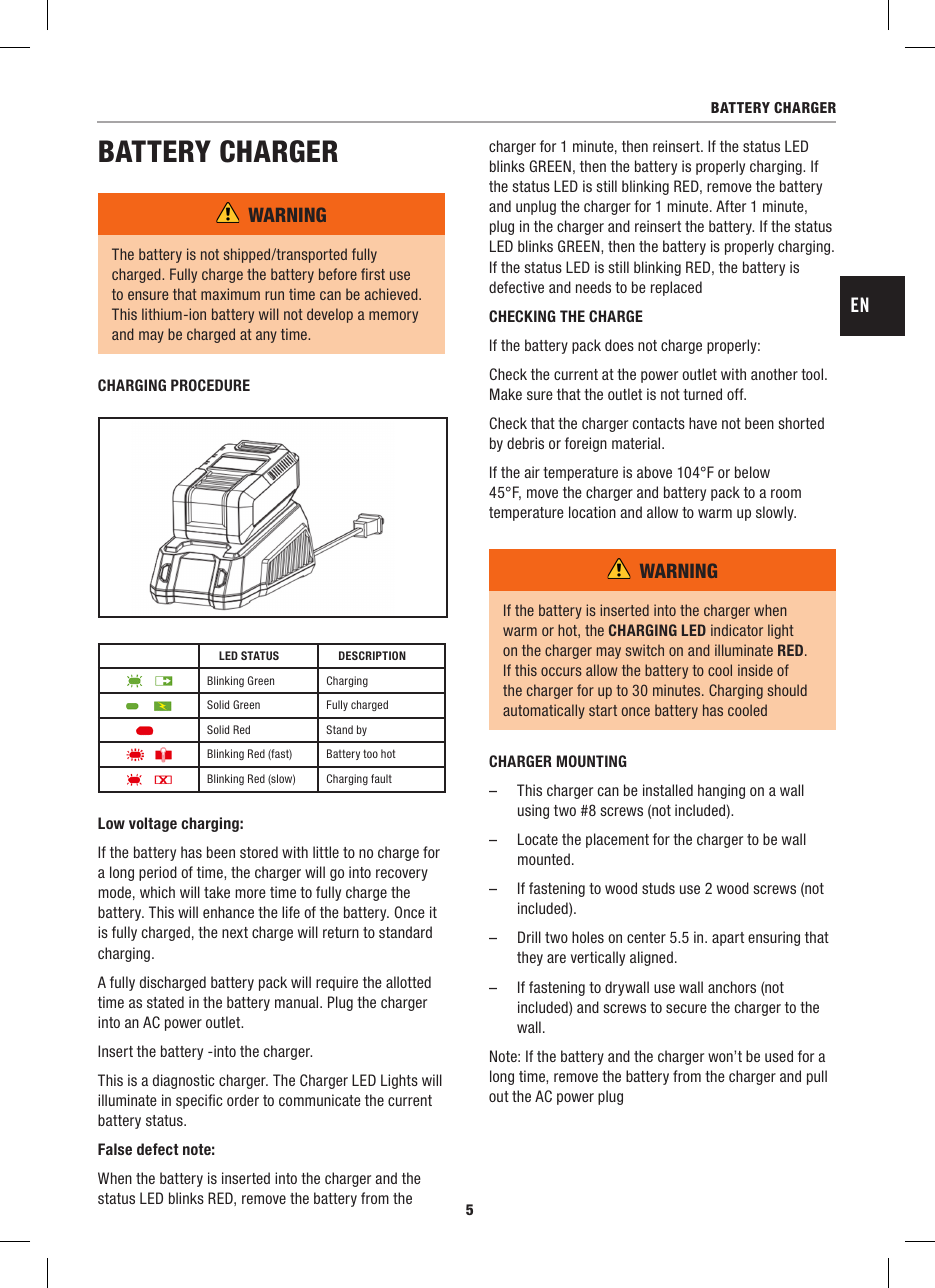  I want to click on recovery, so click(402, 875).
